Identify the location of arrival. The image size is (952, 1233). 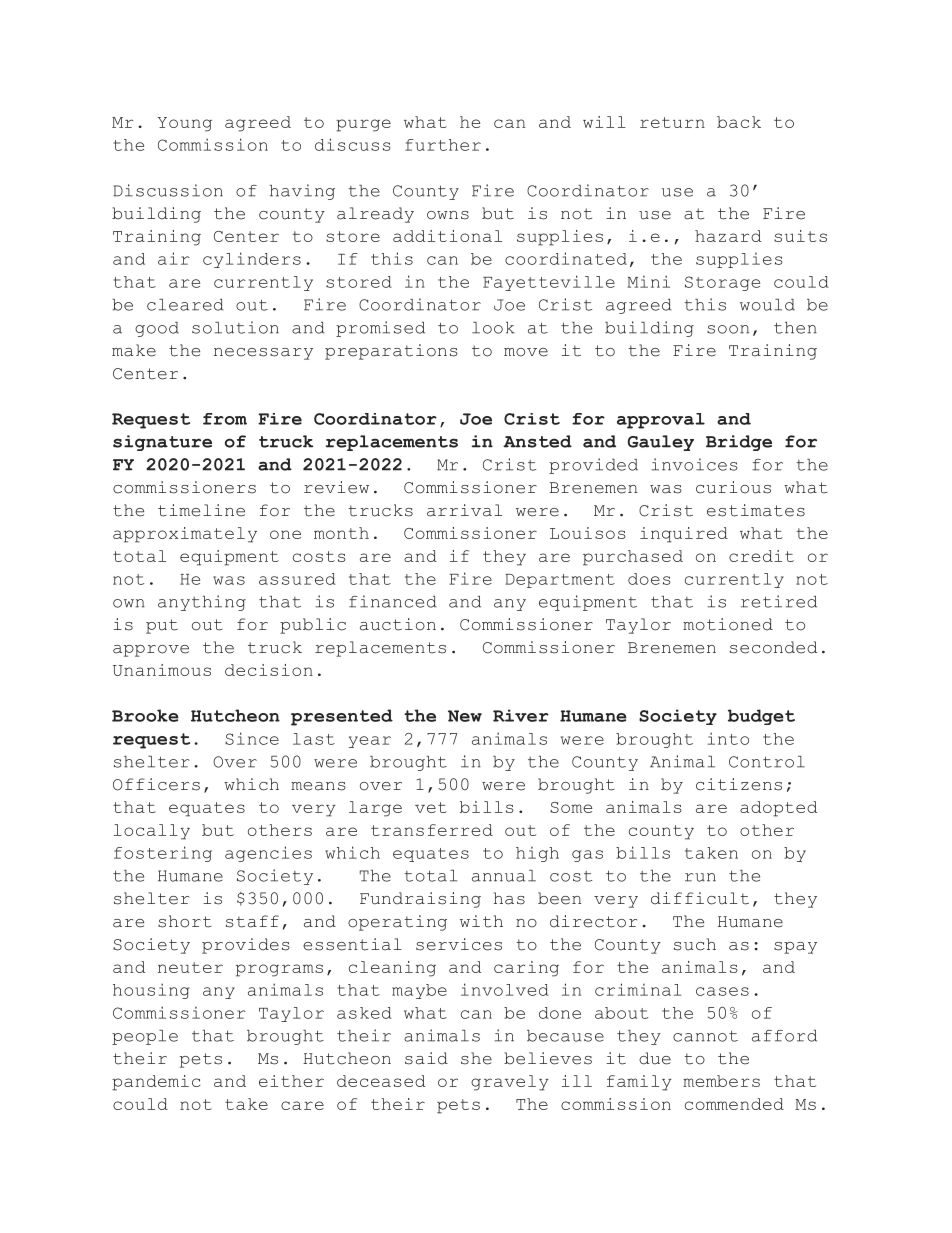
(464, 510).
